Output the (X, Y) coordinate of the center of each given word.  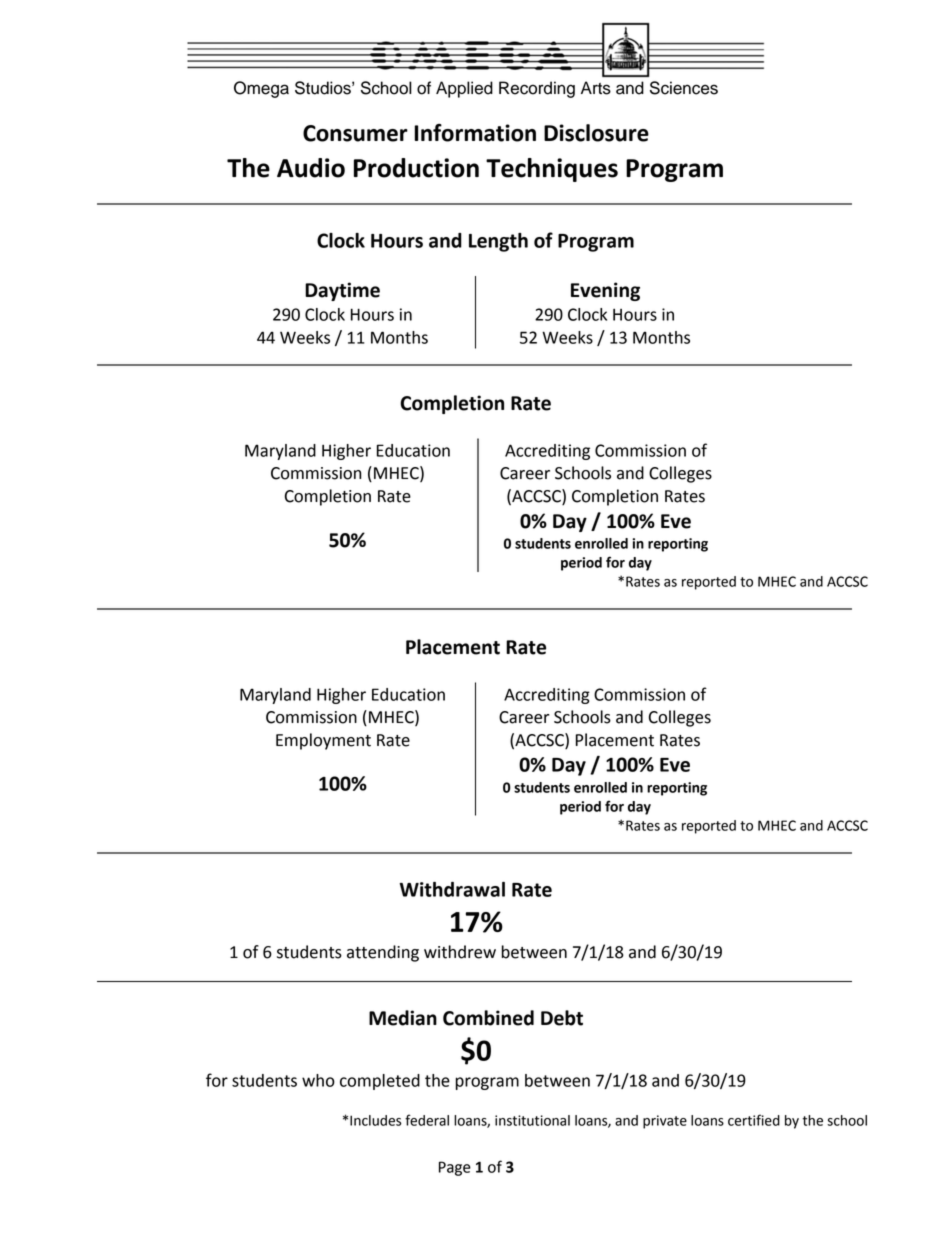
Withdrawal (452, 889)
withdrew (460, 952)
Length (498, 242)
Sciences (684, 88)
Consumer (355, 133)
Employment (323, 741)
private (665, 1122)
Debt (562, 1018)
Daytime (342, 291)
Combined (488, 1018)
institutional (532, 1120)
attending (383, 953)
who (318, 1080)
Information (475, 133)
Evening (605, 291)
